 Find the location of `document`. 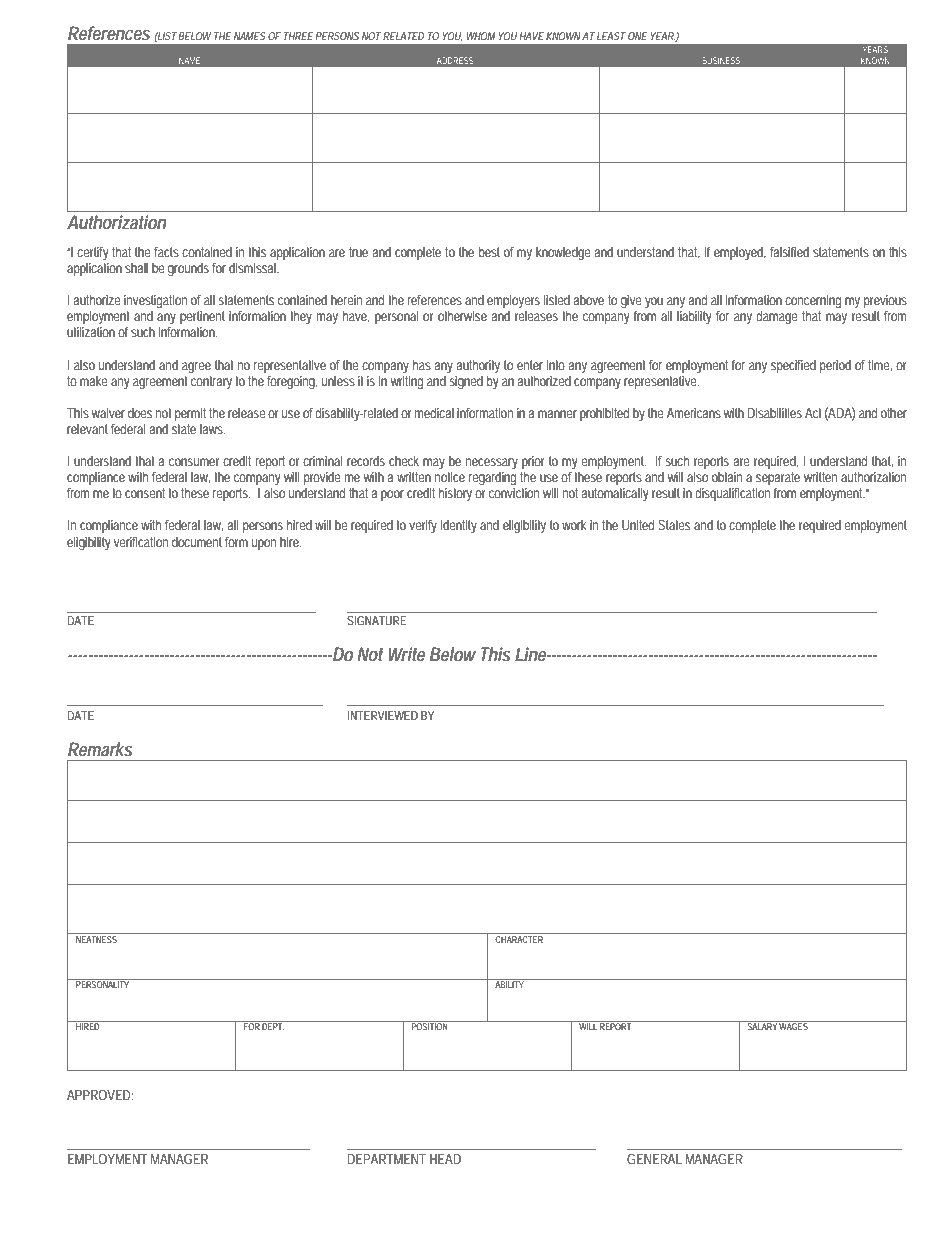

document is located at coordinates (197, 542).
